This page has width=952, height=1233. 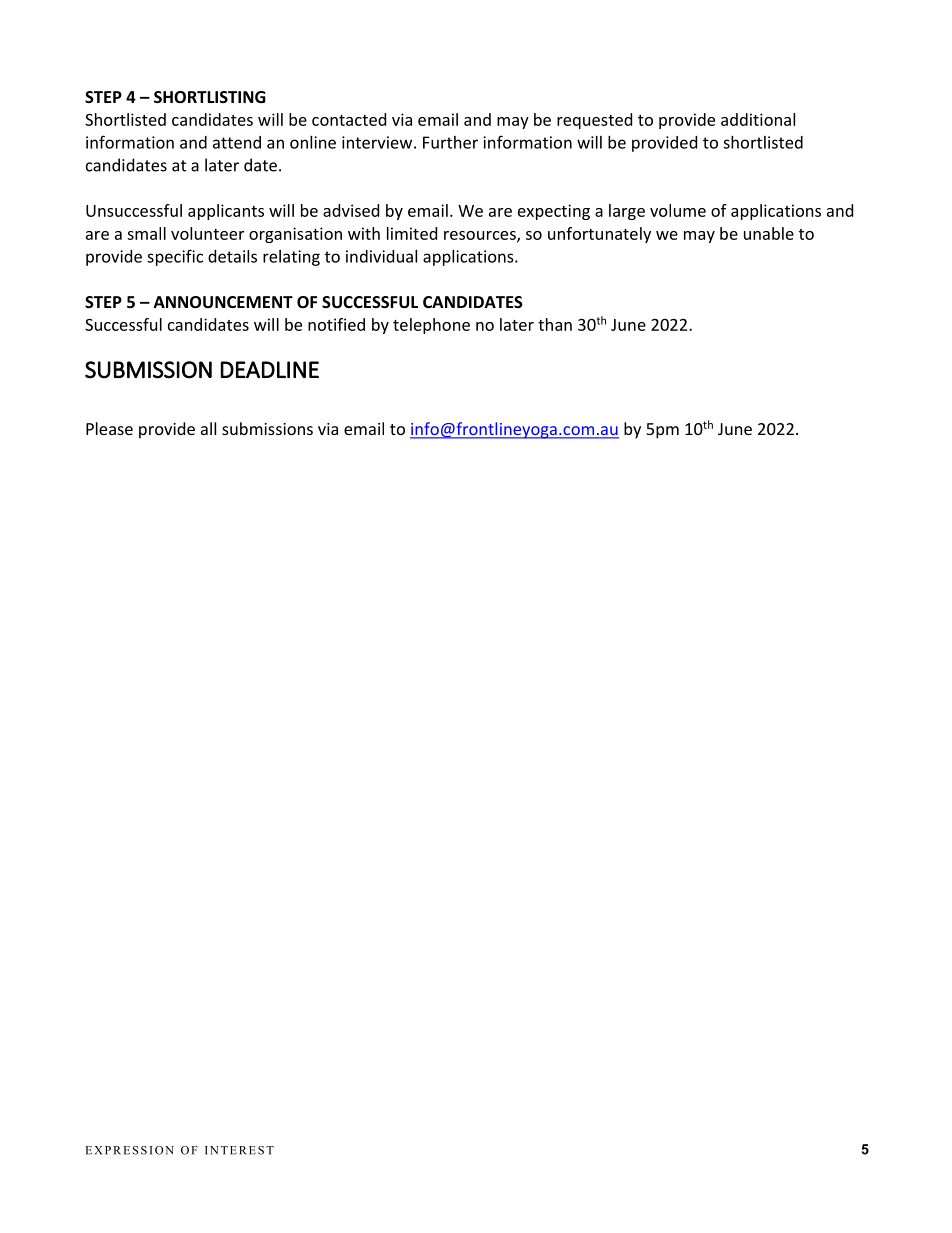 What do you see at coordinates (431, 326) in the page?
I see `telephone` at bounding box center [431, 326].
